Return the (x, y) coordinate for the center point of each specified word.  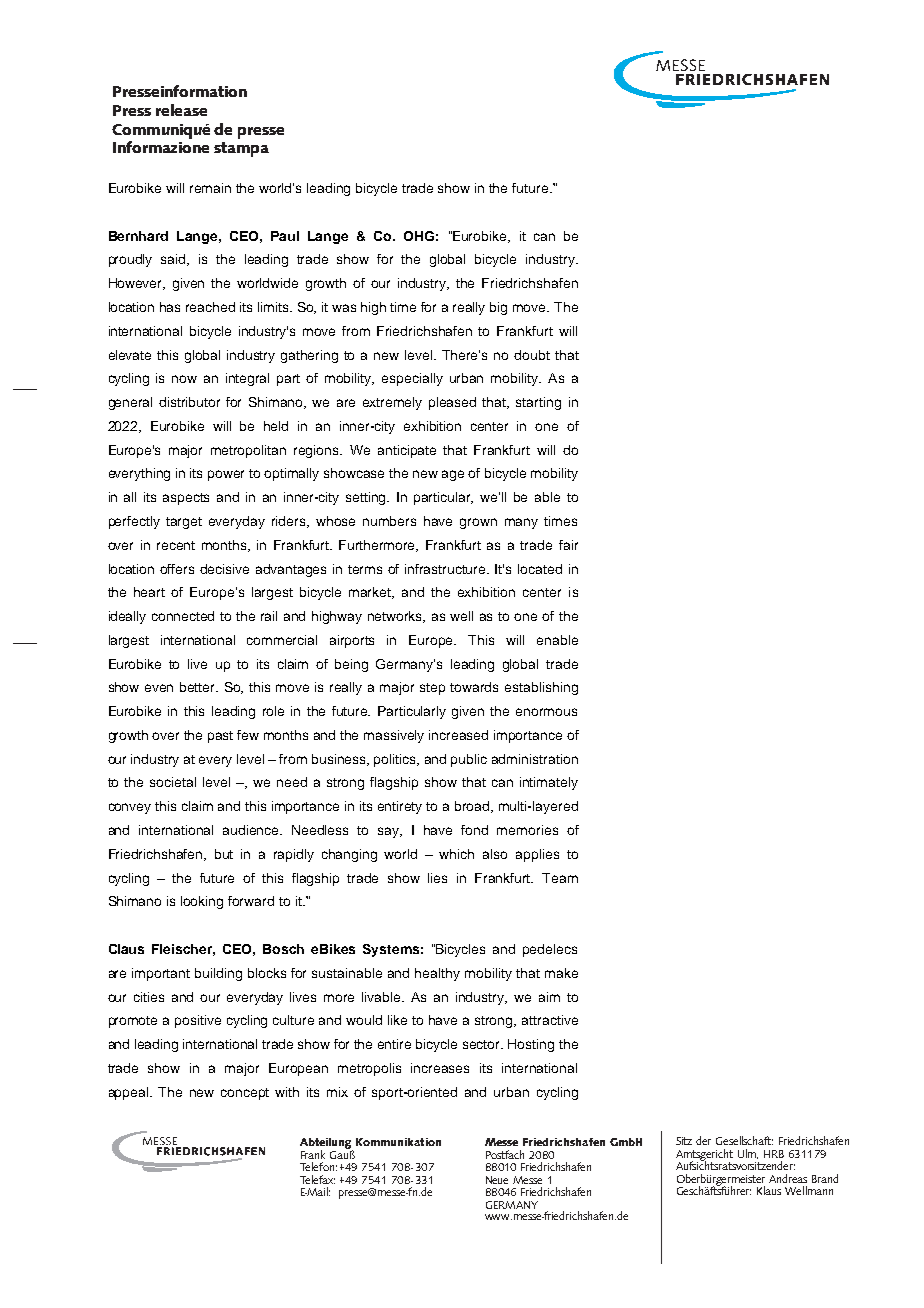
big (498, 308)
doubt (532, 355)
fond (474, 830)
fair (568, 545)
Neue (497, 1180)
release (181, 110)
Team (560, 878)
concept (245, 1094)
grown (478, 523)
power (226, 475)
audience (252, 830)
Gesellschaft (744, 1140)
